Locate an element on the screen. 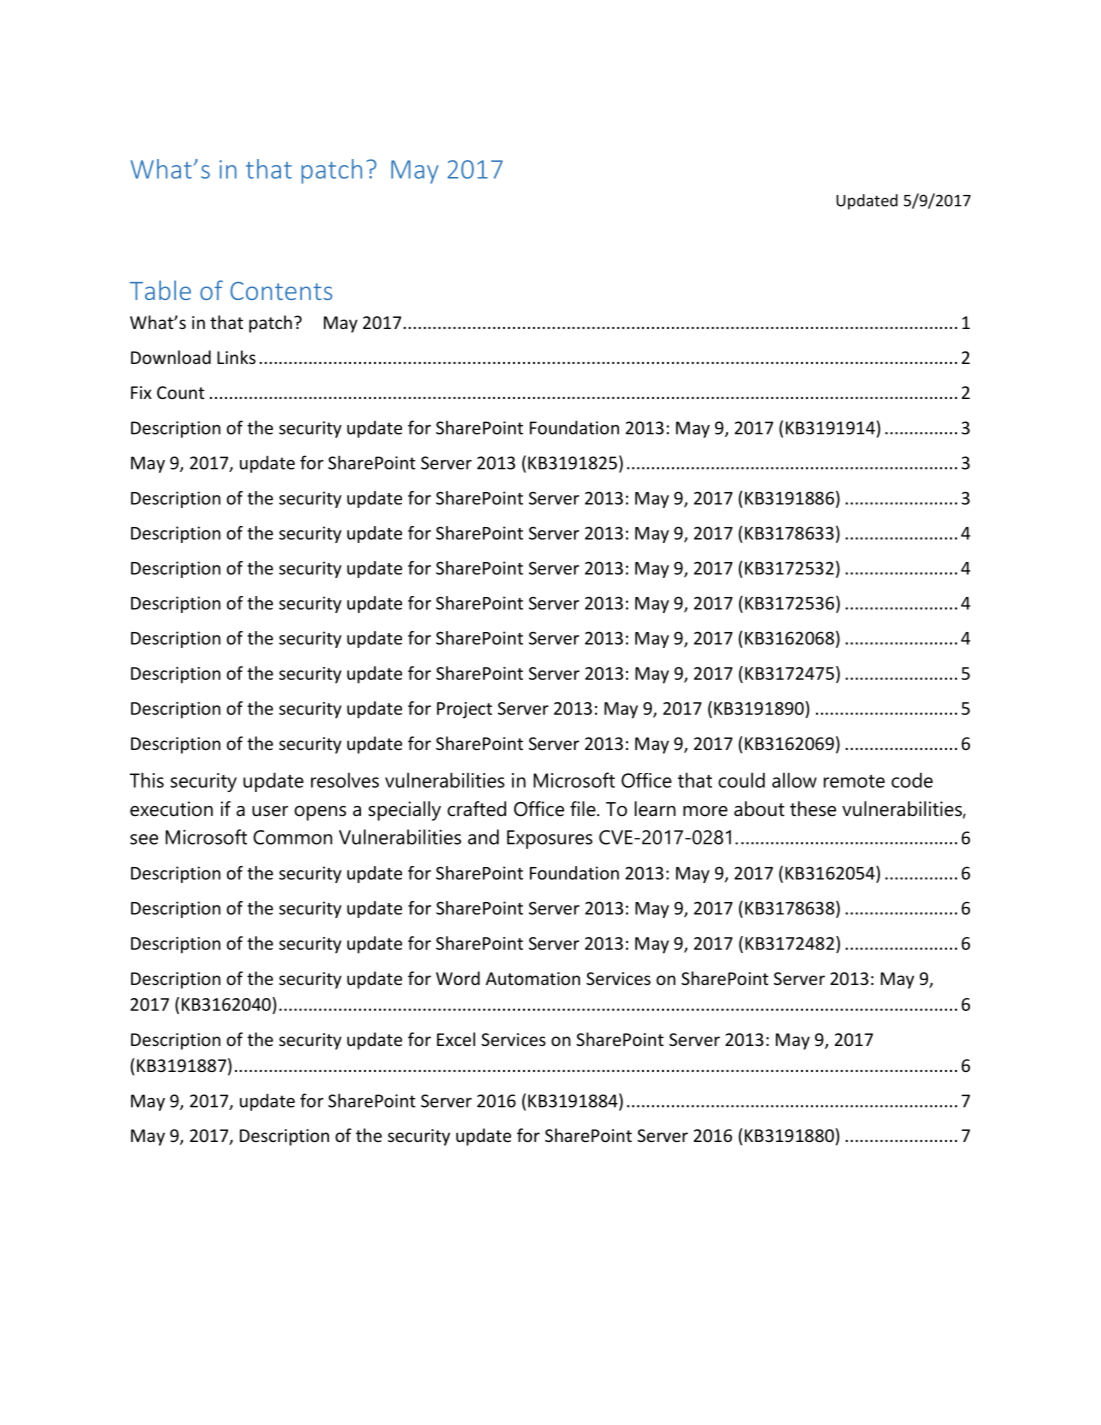 Image resolution: width=1101 pixels, height=1425 pixels. Fix is located at coordinates (141, 392).
